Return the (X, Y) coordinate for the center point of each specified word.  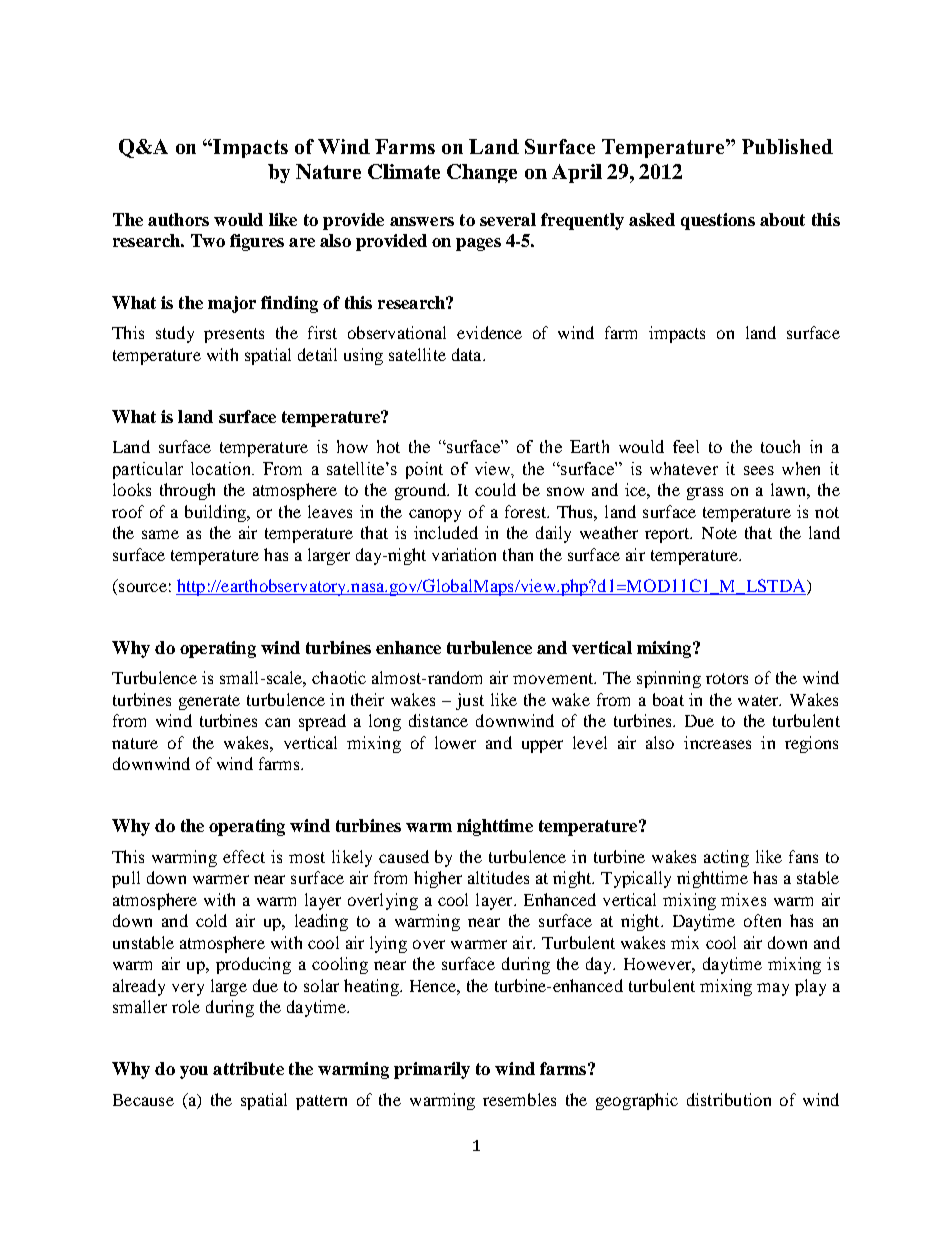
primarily (432, 1070)
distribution (729, 1099)
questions (718, 221)
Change (482, 173)
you (194, 1072)
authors (178, 219)
